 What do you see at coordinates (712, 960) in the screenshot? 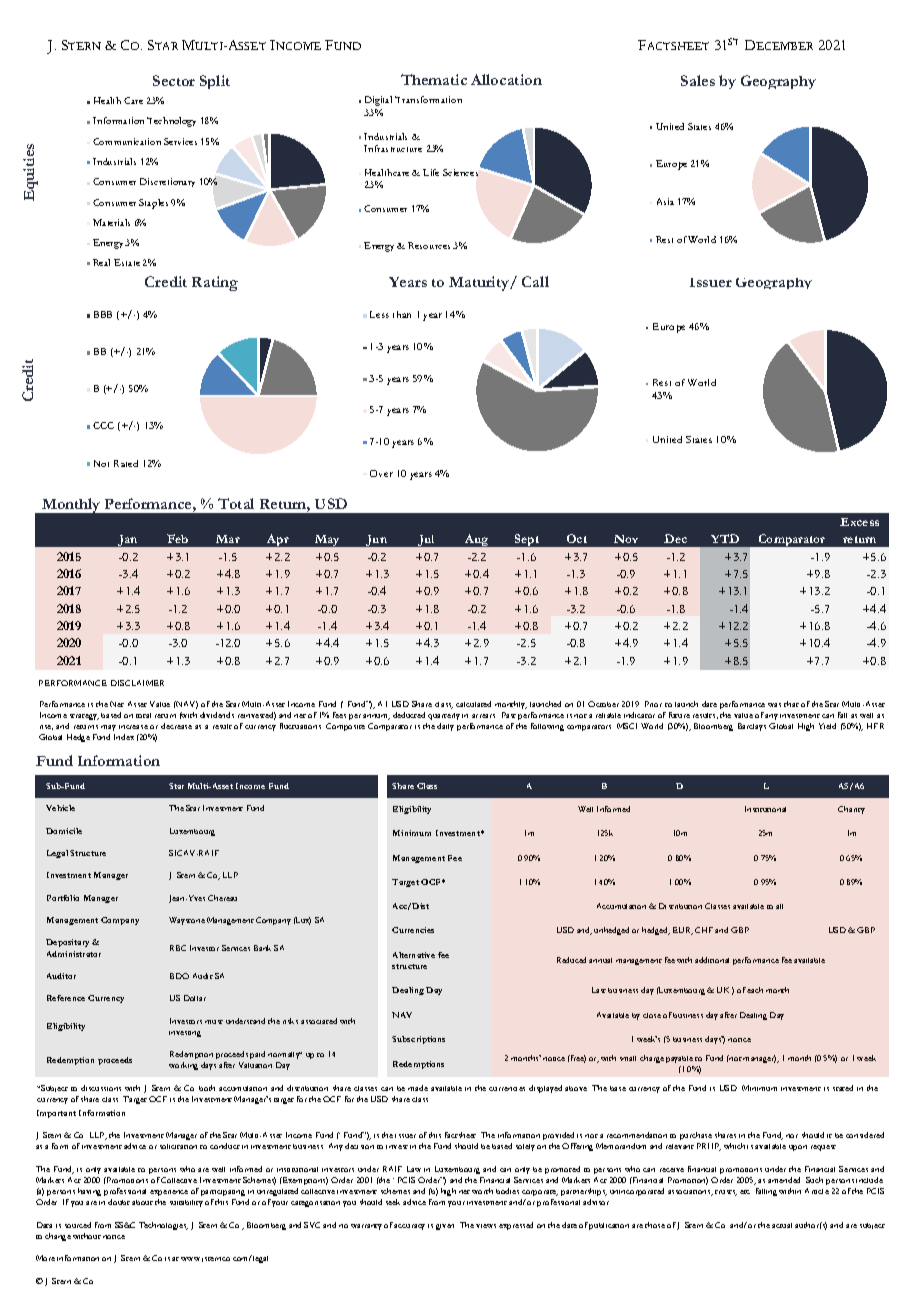
I see `additional` at bounding box center [712, 960].
